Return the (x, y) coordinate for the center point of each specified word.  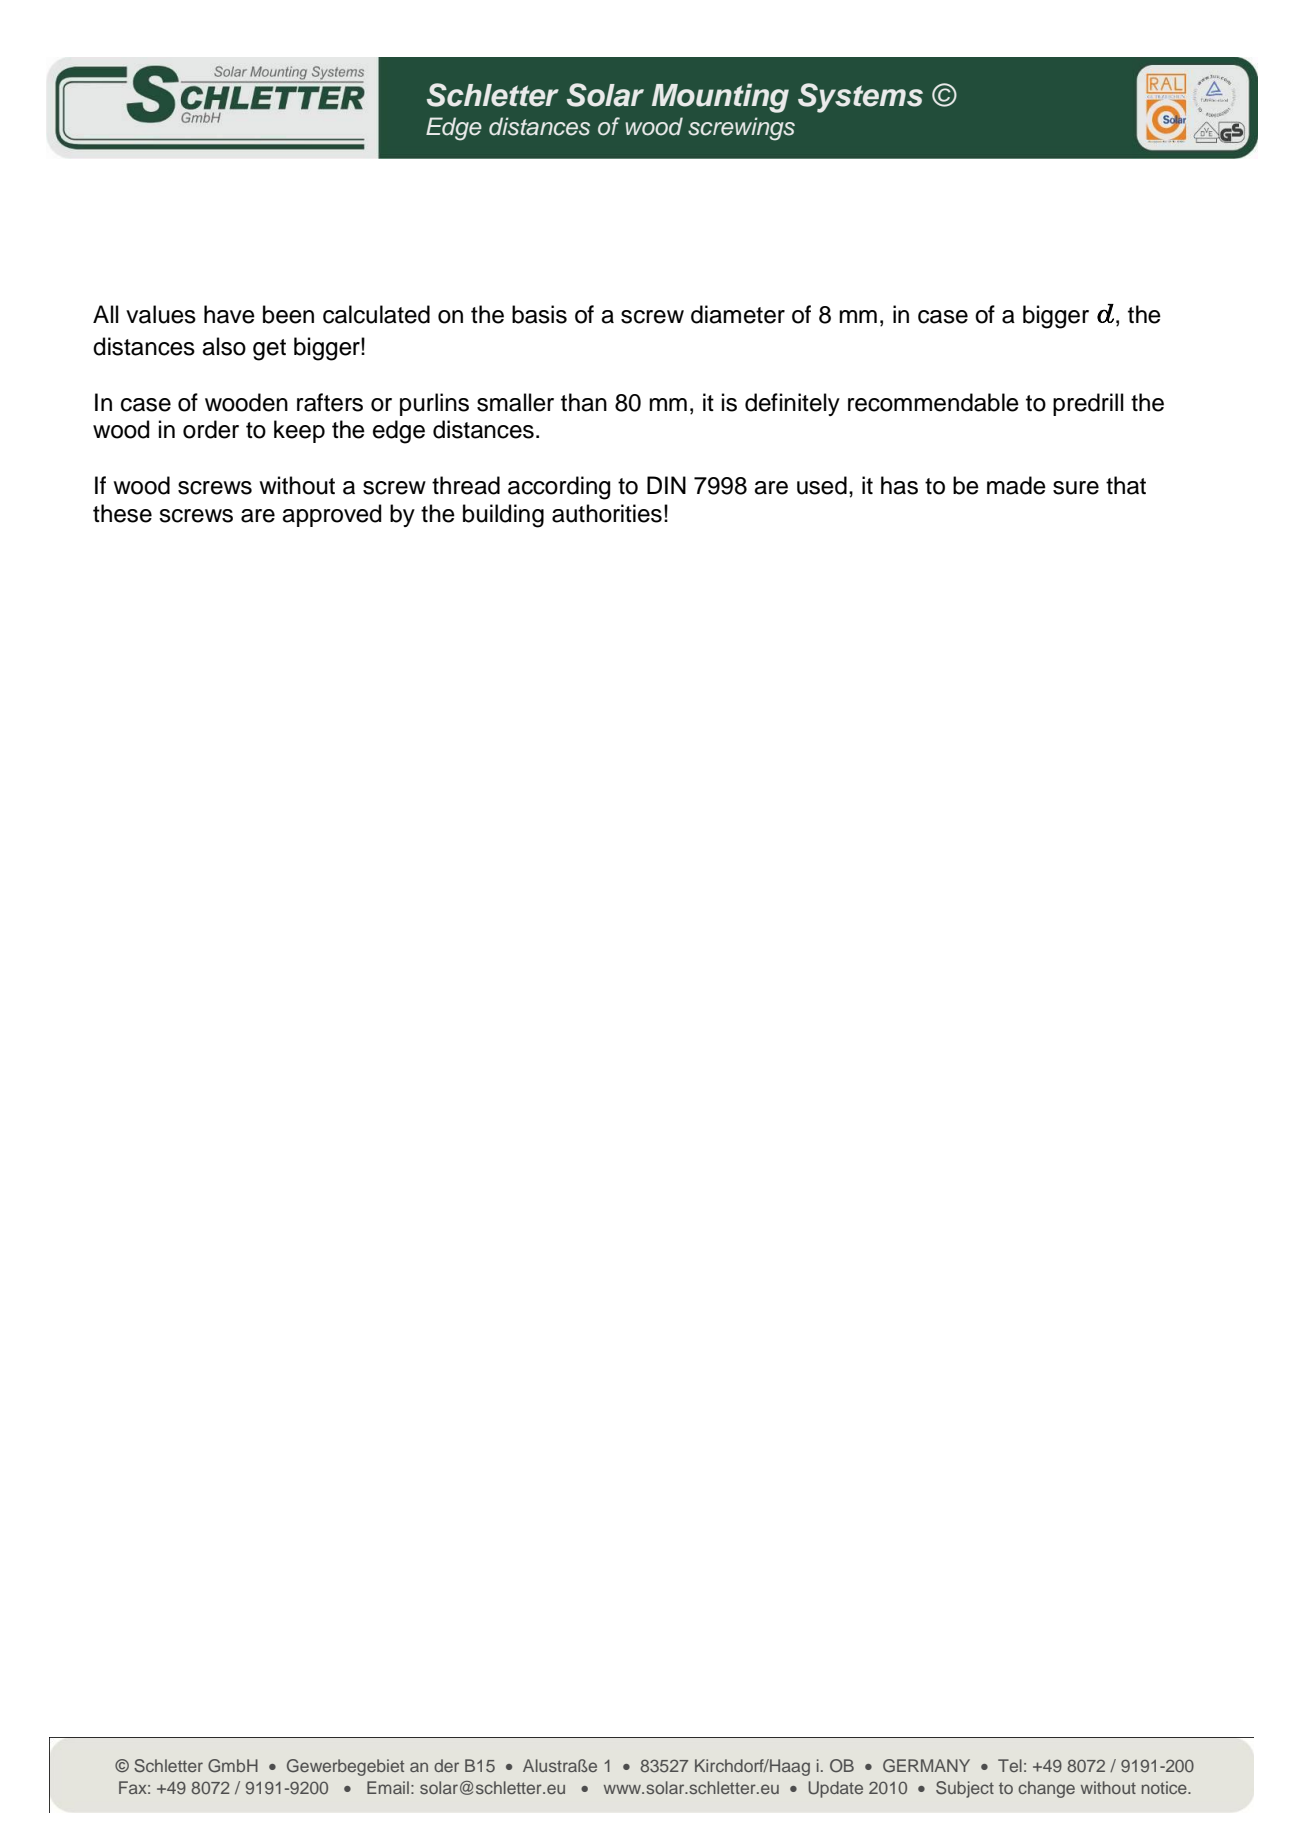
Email (388, 1787)
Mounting (720, 98)
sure (1076, 488)
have (229, 314)
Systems (860, 98)
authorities (607, 513)
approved (331, 515)
